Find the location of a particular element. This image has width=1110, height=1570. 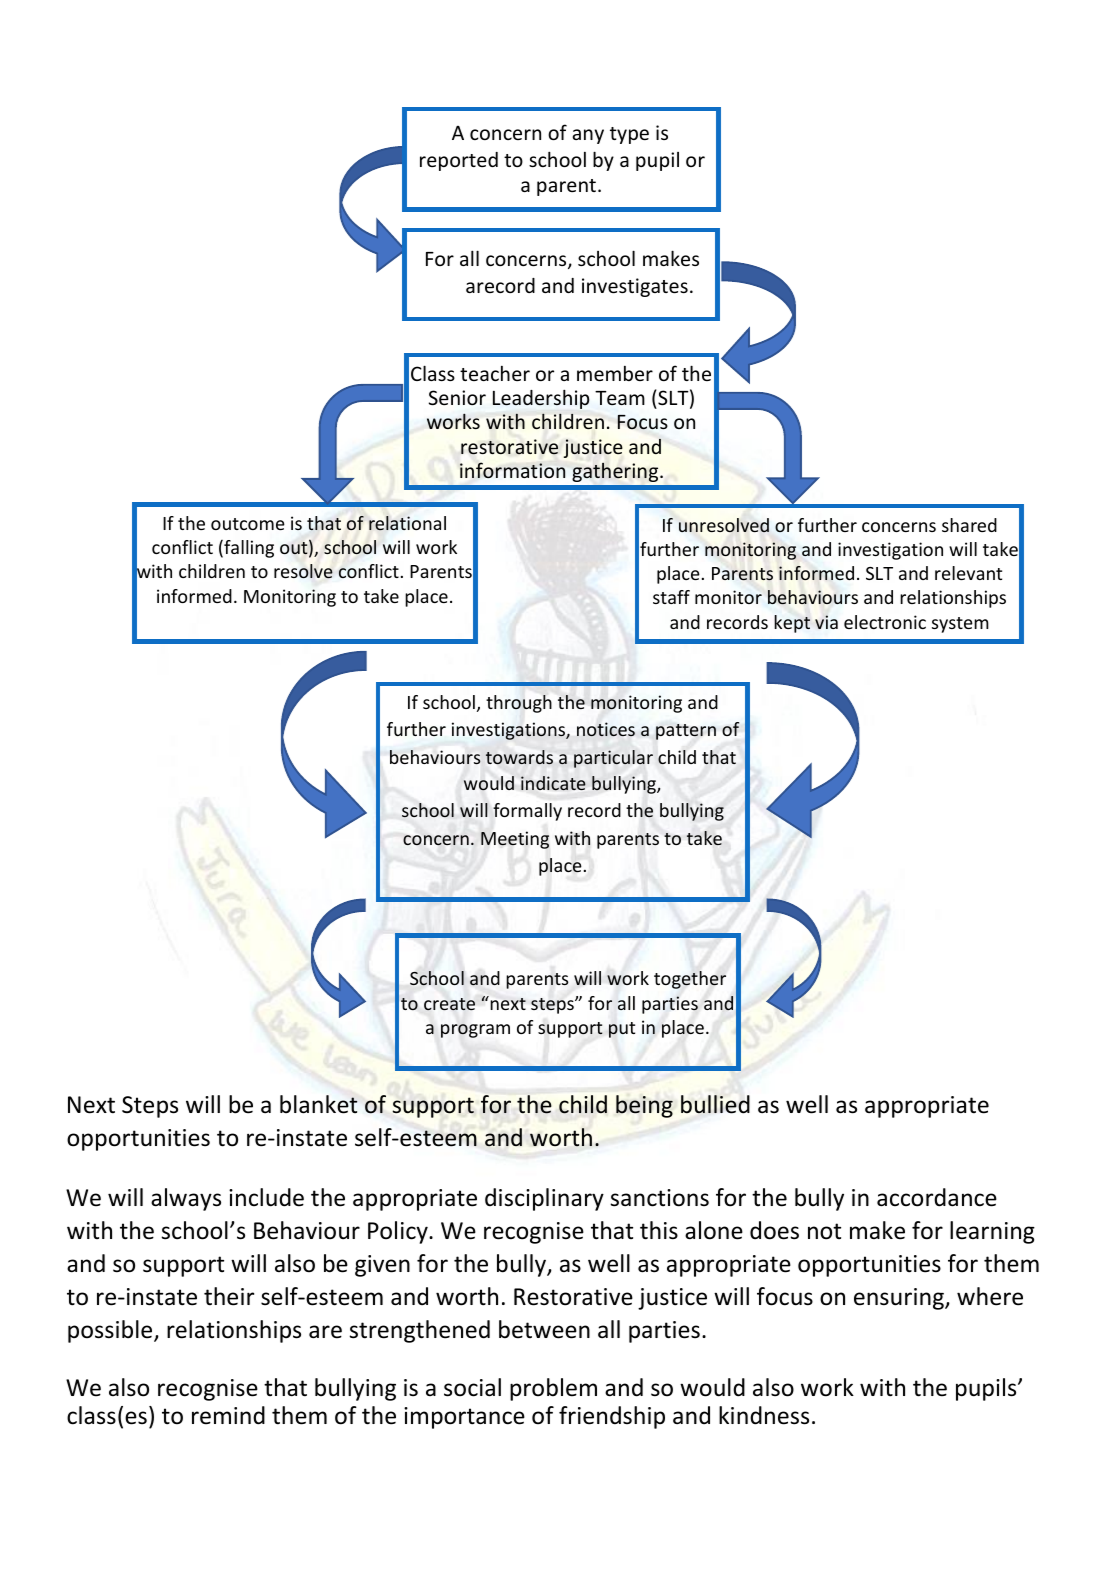

pattern is located at coordinates (686, 732).
